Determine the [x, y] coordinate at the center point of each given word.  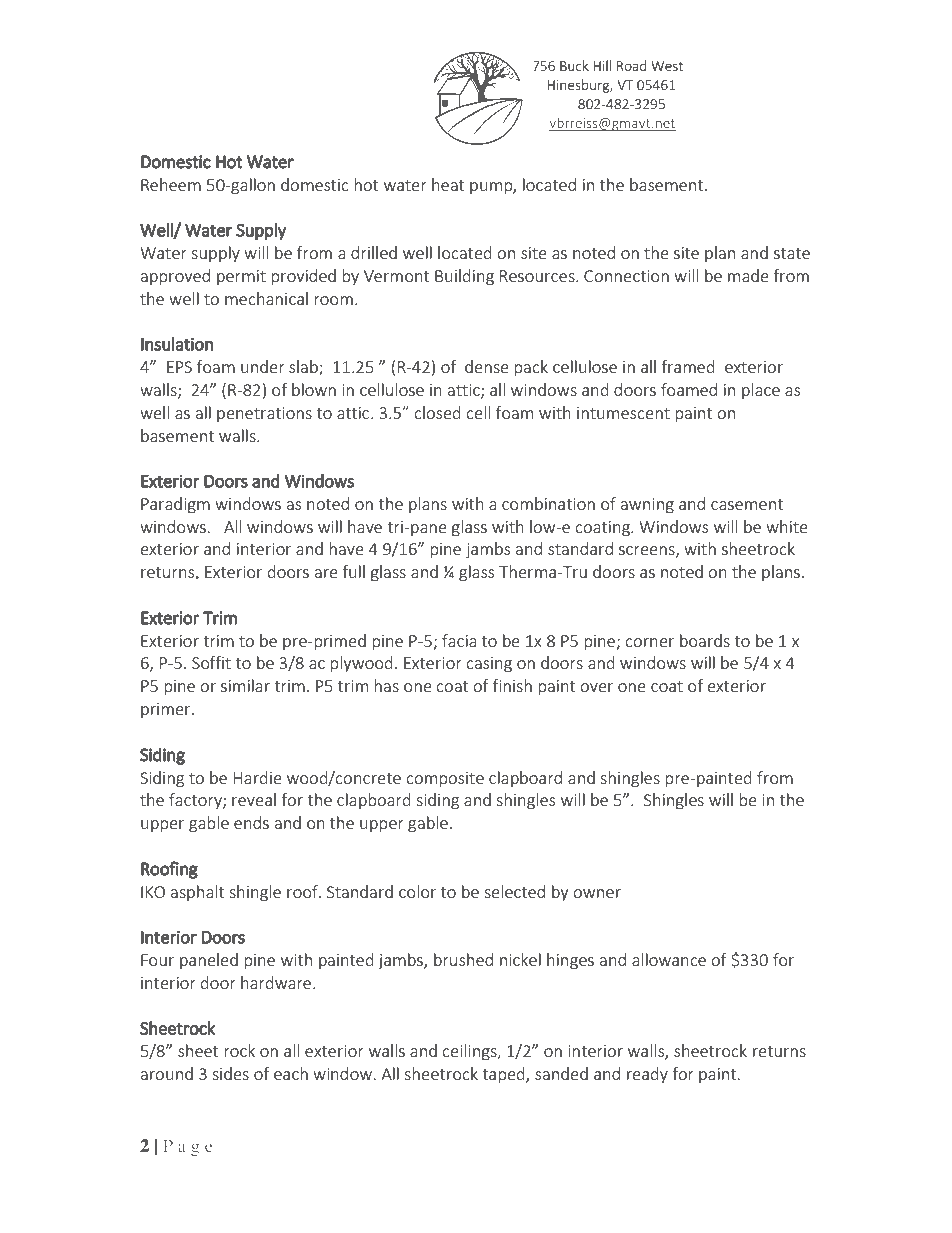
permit [241, 277]
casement [747, 504]
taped [504, 1075]
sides [230, 1073]
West [667, 66]
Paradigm [175, 505]
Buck [574, 65]
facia [459, 640]
